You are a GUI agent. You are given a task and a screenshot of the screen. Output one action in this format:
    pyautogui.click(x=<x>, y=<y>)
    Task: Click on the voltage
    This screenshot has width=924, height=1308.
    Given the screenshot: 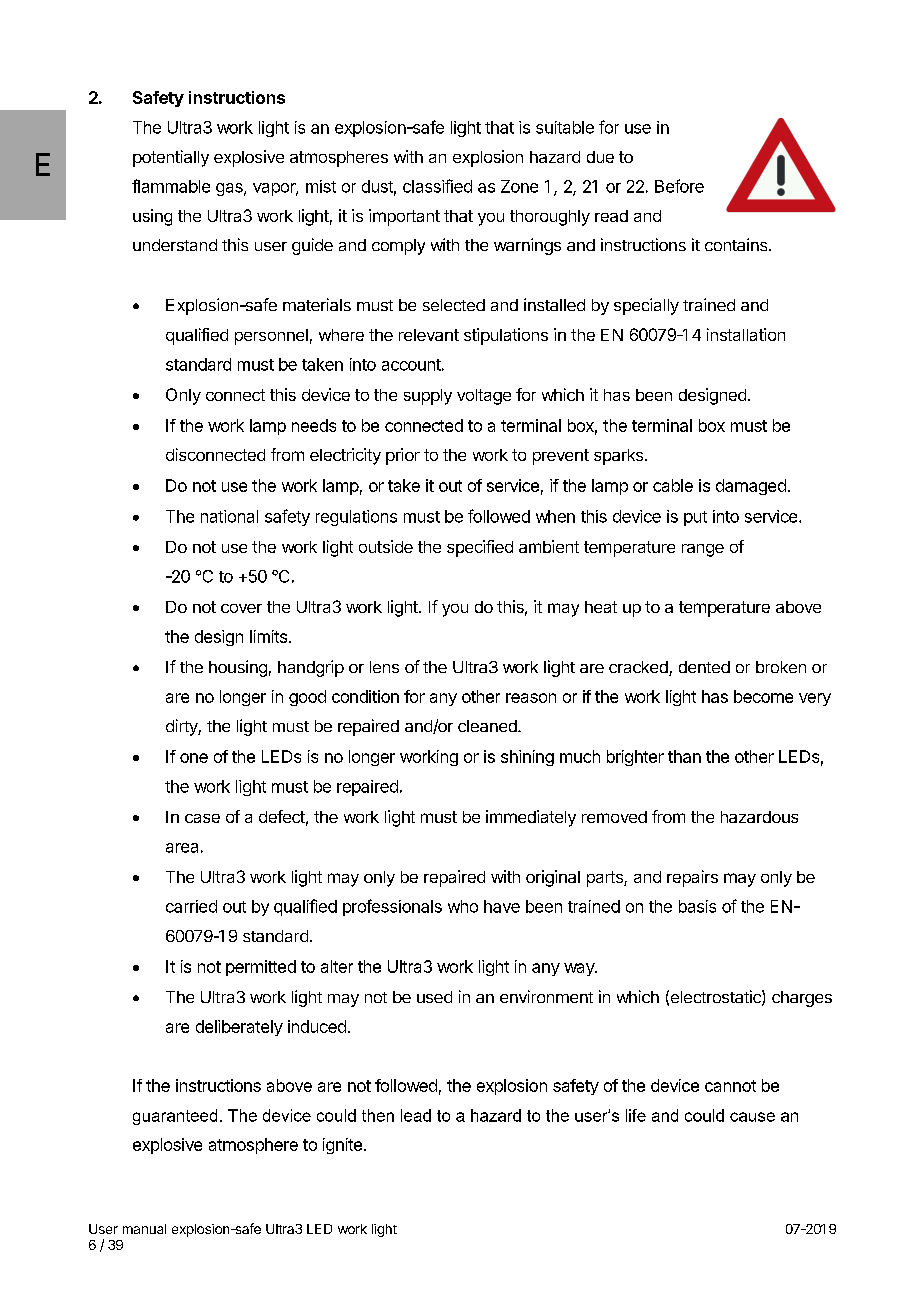 What is the action you would take?
    pyautogui.click(x=484, y=397)
